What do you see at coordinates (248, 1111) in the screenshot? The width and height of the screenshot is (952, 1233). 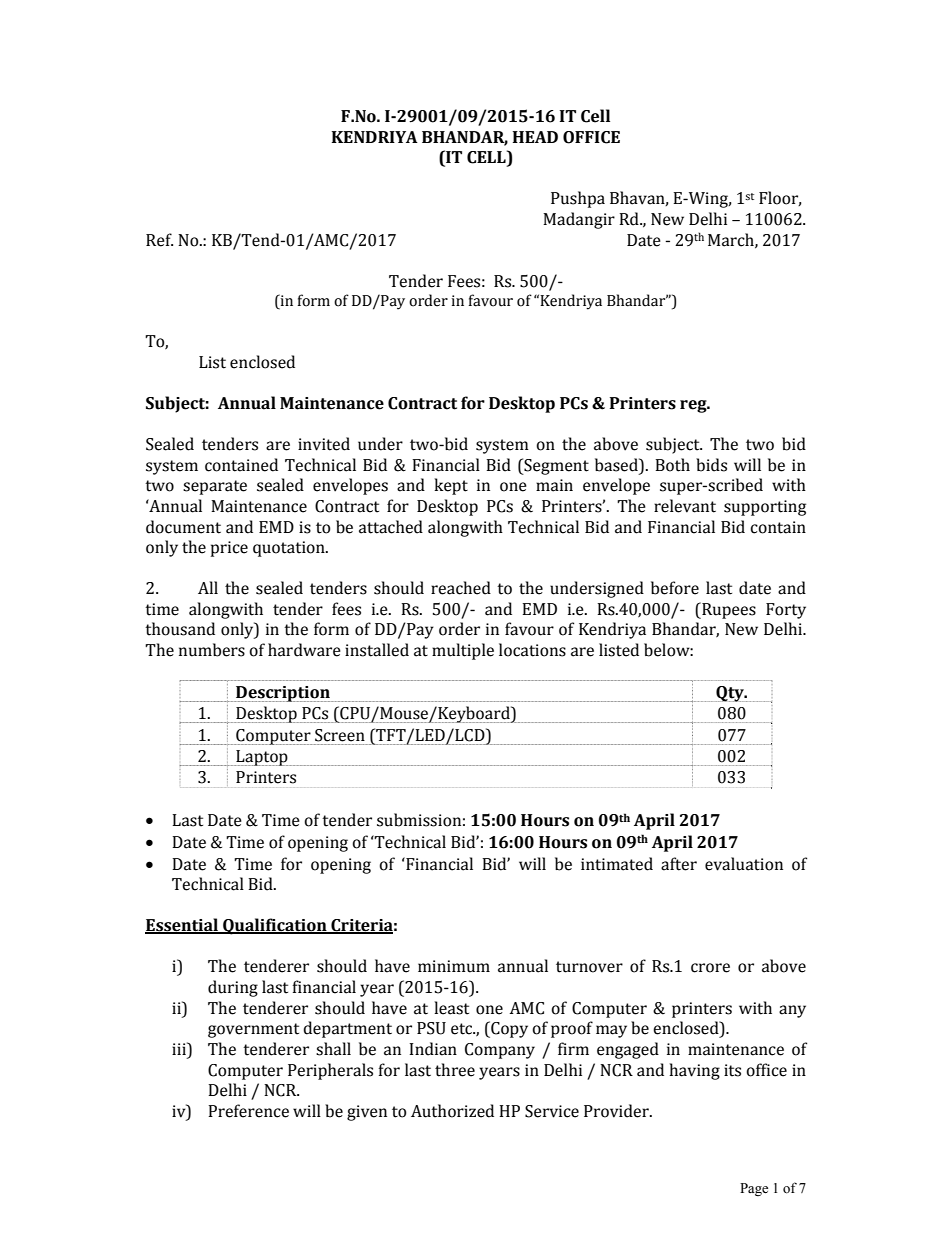 I see `Preference` at bounding box center [248, 1111].
